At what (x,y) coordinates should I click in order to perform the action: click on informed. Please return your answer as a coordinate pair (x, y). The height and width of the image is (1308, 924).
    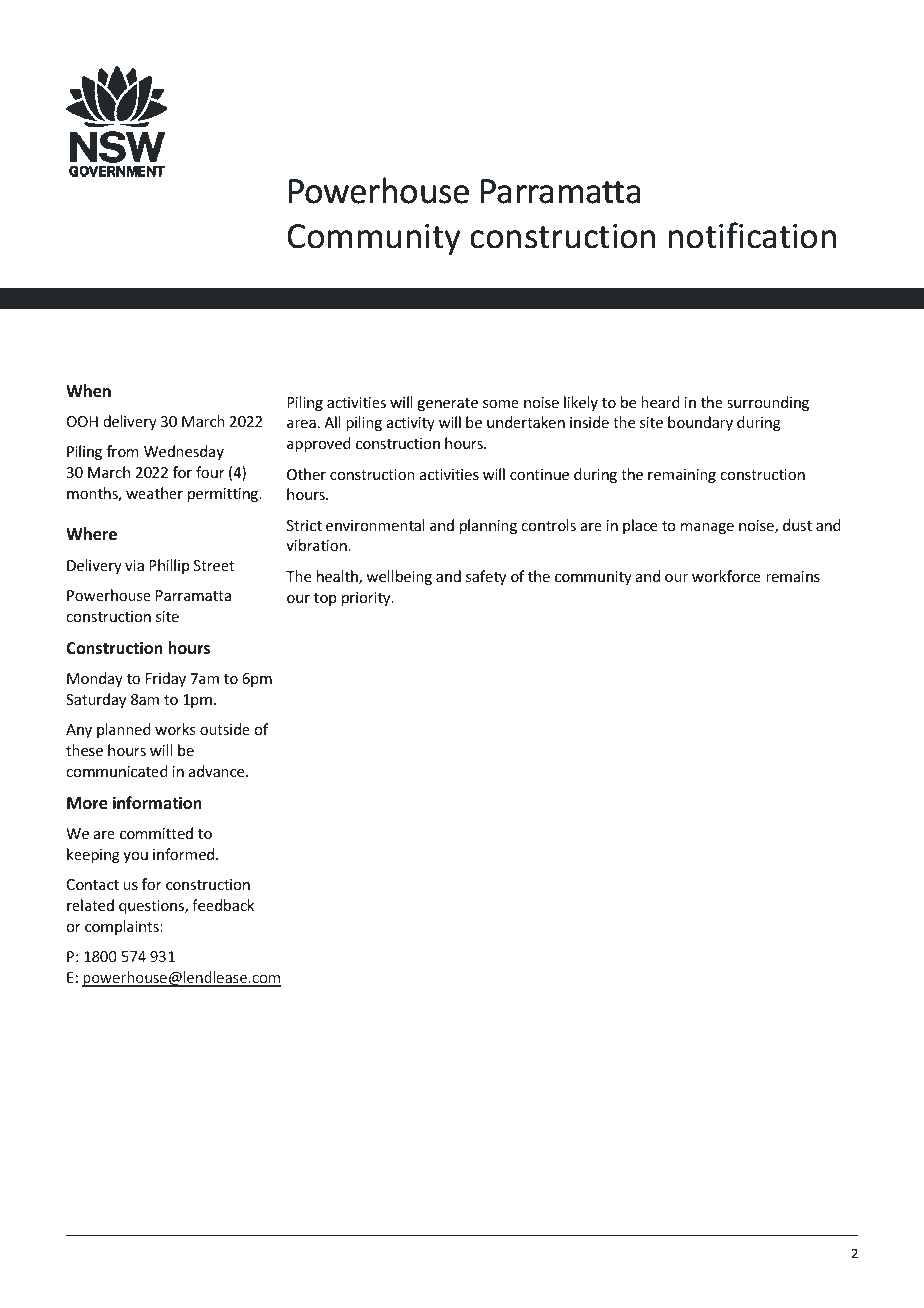
    Looking at the image, I should click on (185, 854).
